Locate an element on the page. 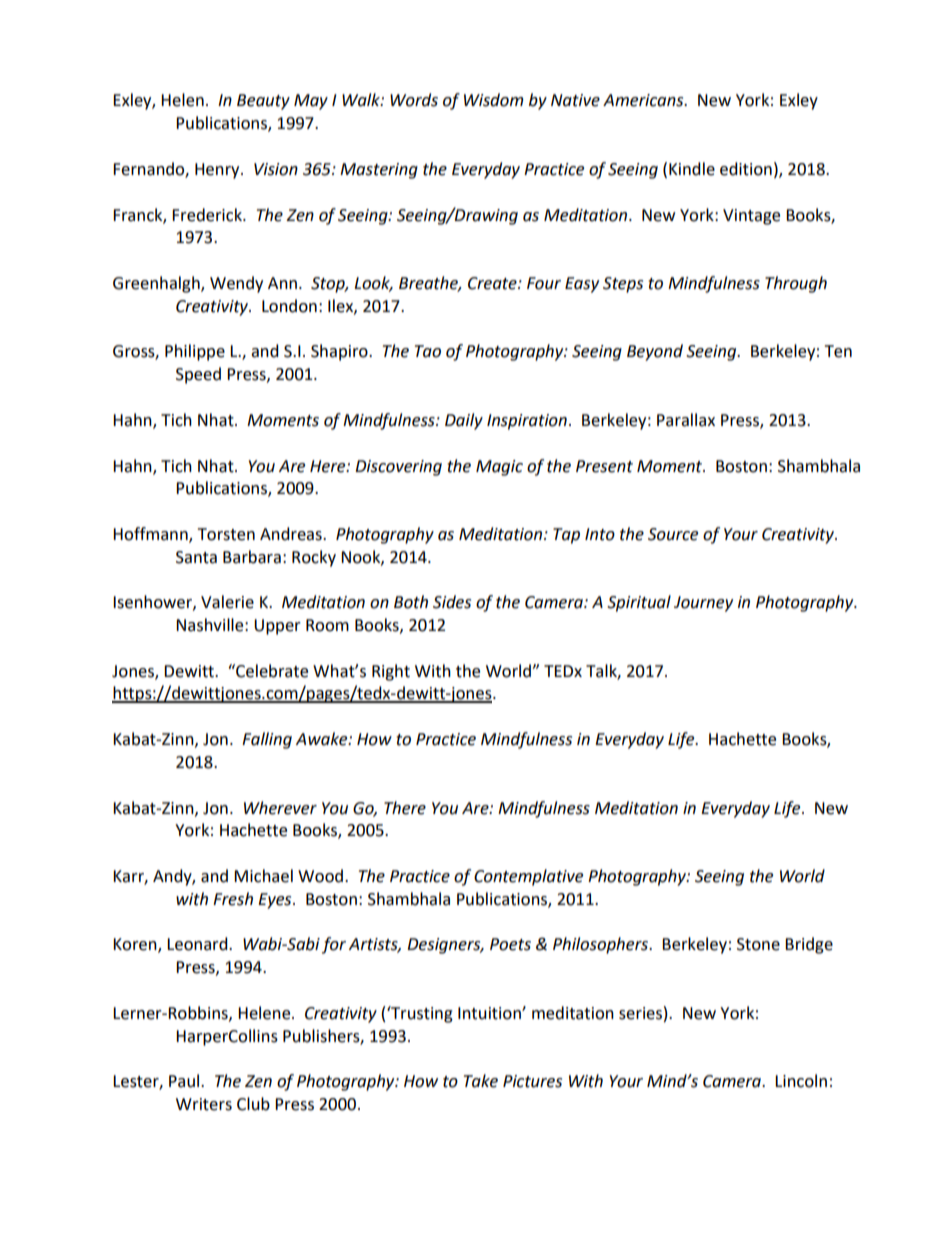  Contemplative is located at coordinates (528, 877).
